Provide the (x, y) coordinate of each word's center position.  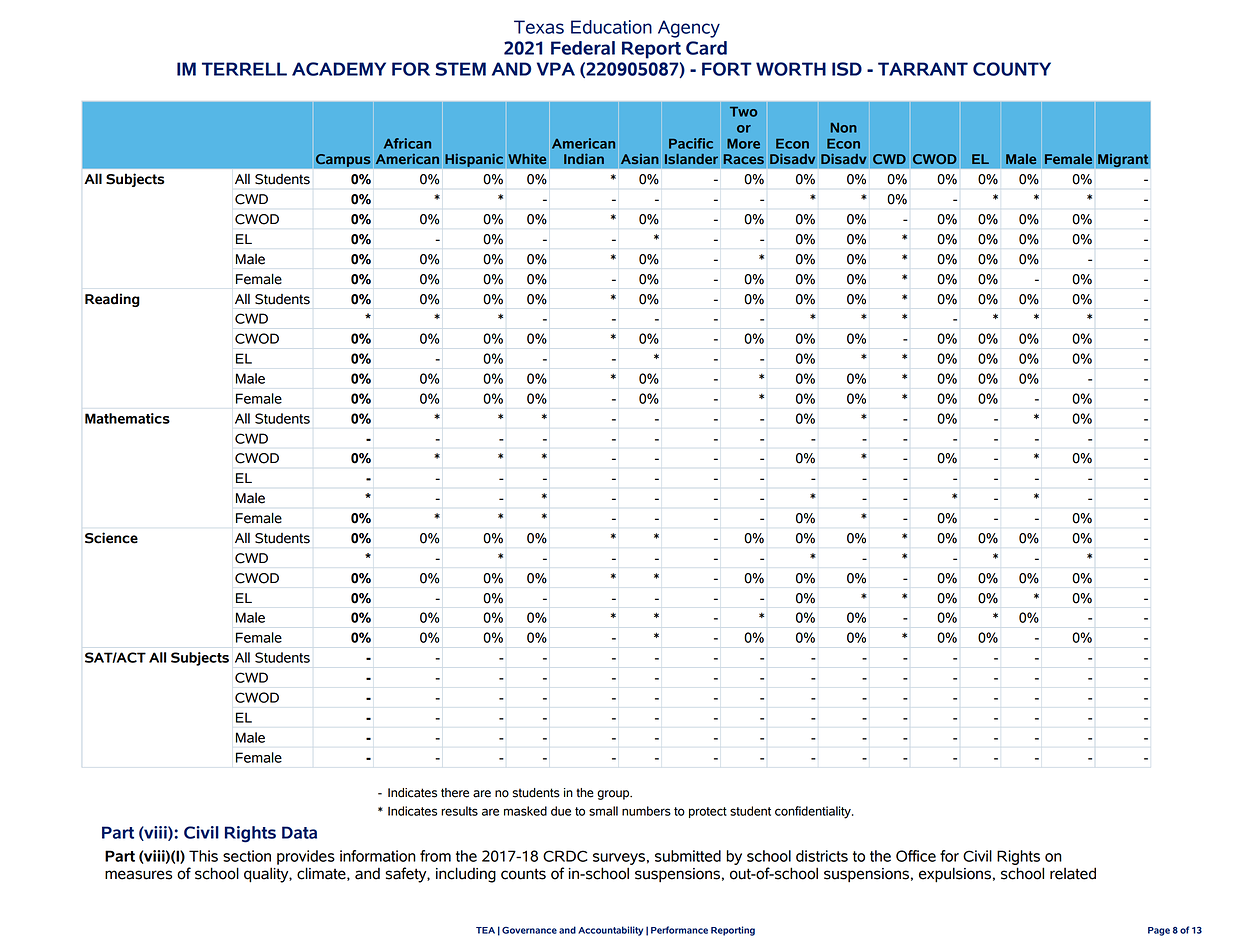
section (247, 856)
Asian (640, 159)
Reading (112, 300)
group (614, 795)
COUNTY (1012, 69)
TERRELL (244, 69)
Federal (583, 48)
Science (111, 538)
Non (844, 128)
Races (743, 159)
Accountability (610, 931)
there (455, 793)
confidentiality (814, 812)
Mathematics (127, 418)
